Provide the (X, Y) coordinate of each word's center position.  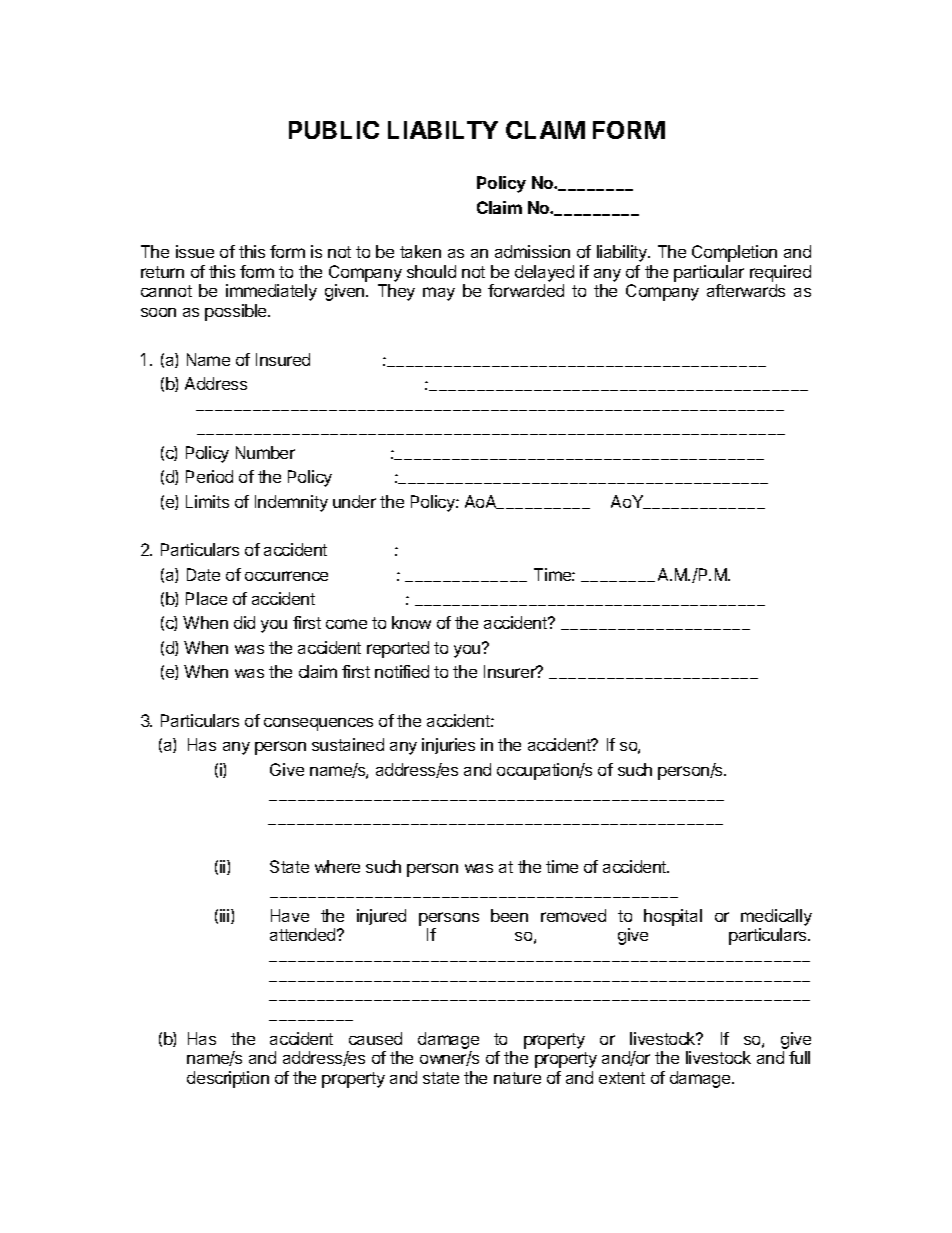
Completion (734, 253)
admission (532, 251)
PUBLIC (334, 130)
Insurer (511, 671)
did (244, 622)
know (411, 622)
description (228, 1079)
